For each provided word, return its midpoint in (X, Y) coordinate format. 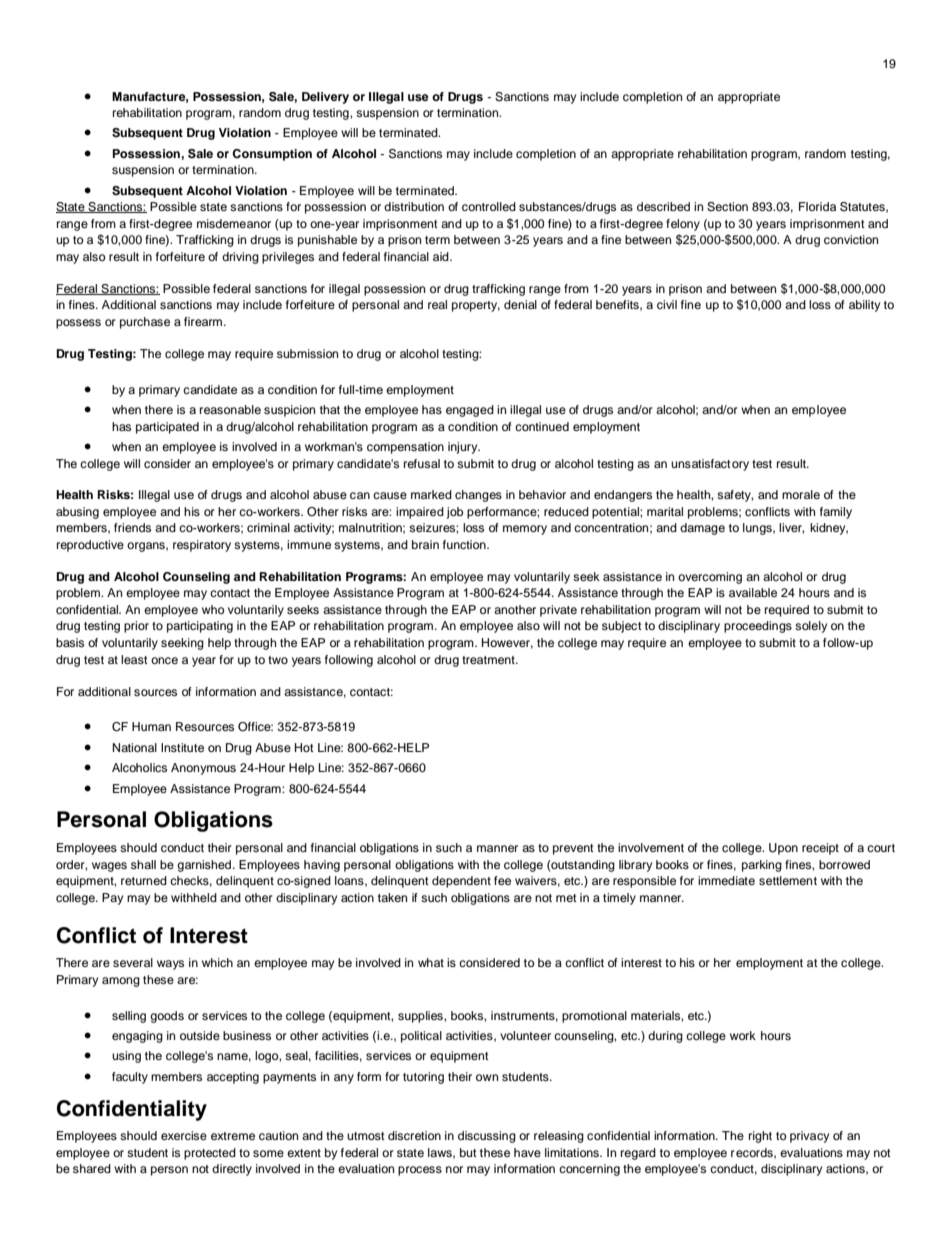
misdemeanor (234, 223)
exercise (184, 1135)
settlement (788, 880)
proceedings (758, 627)
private (558, 611)
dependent (461, 882)
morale (801, 494)
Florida (817, 206)
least (134, 659)
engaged (470, 411)
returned (144, 880)
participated (167, 428)
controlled (489, 206)
